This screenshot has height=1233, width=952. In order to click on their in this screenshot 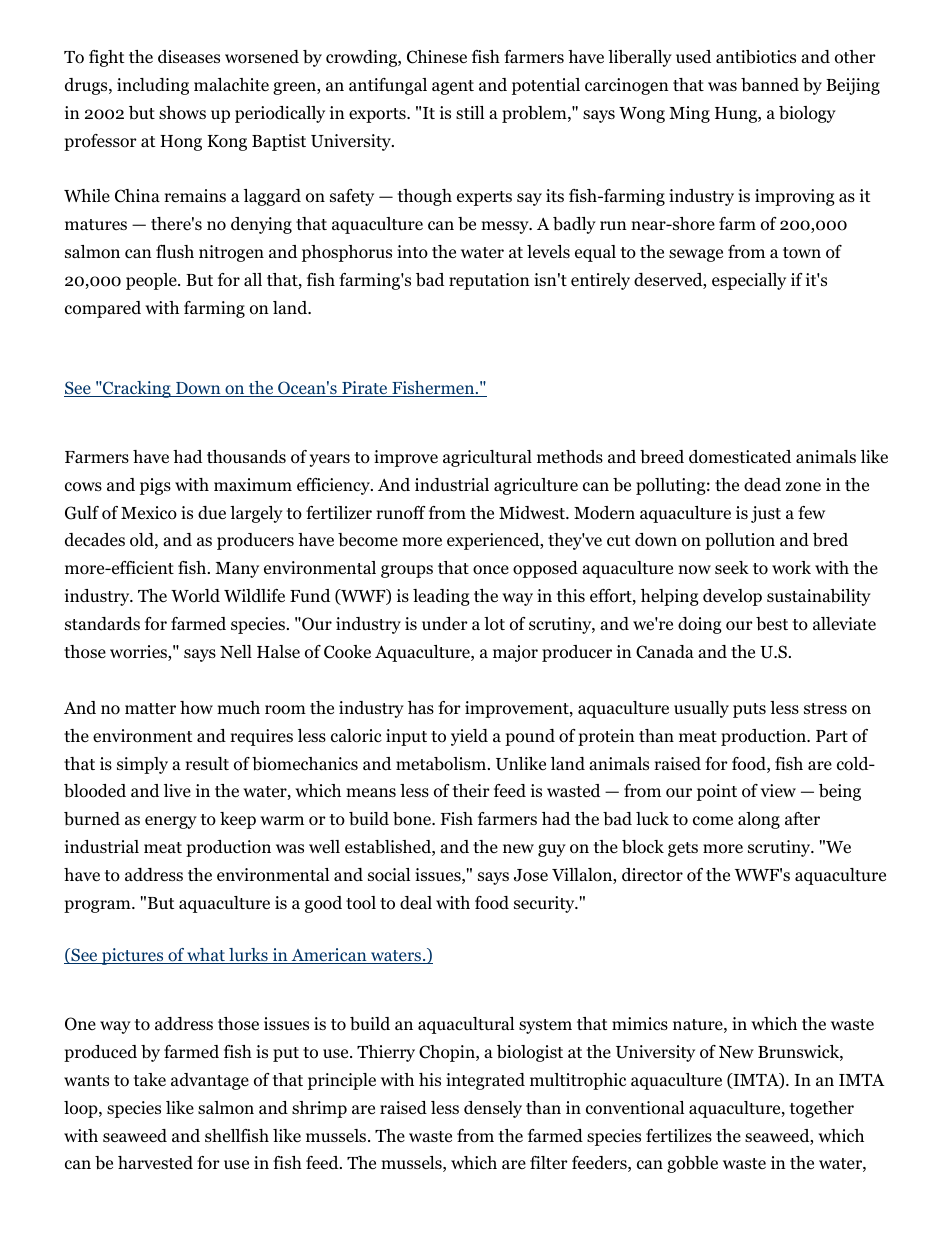, I will do `click(471, 790)`.
